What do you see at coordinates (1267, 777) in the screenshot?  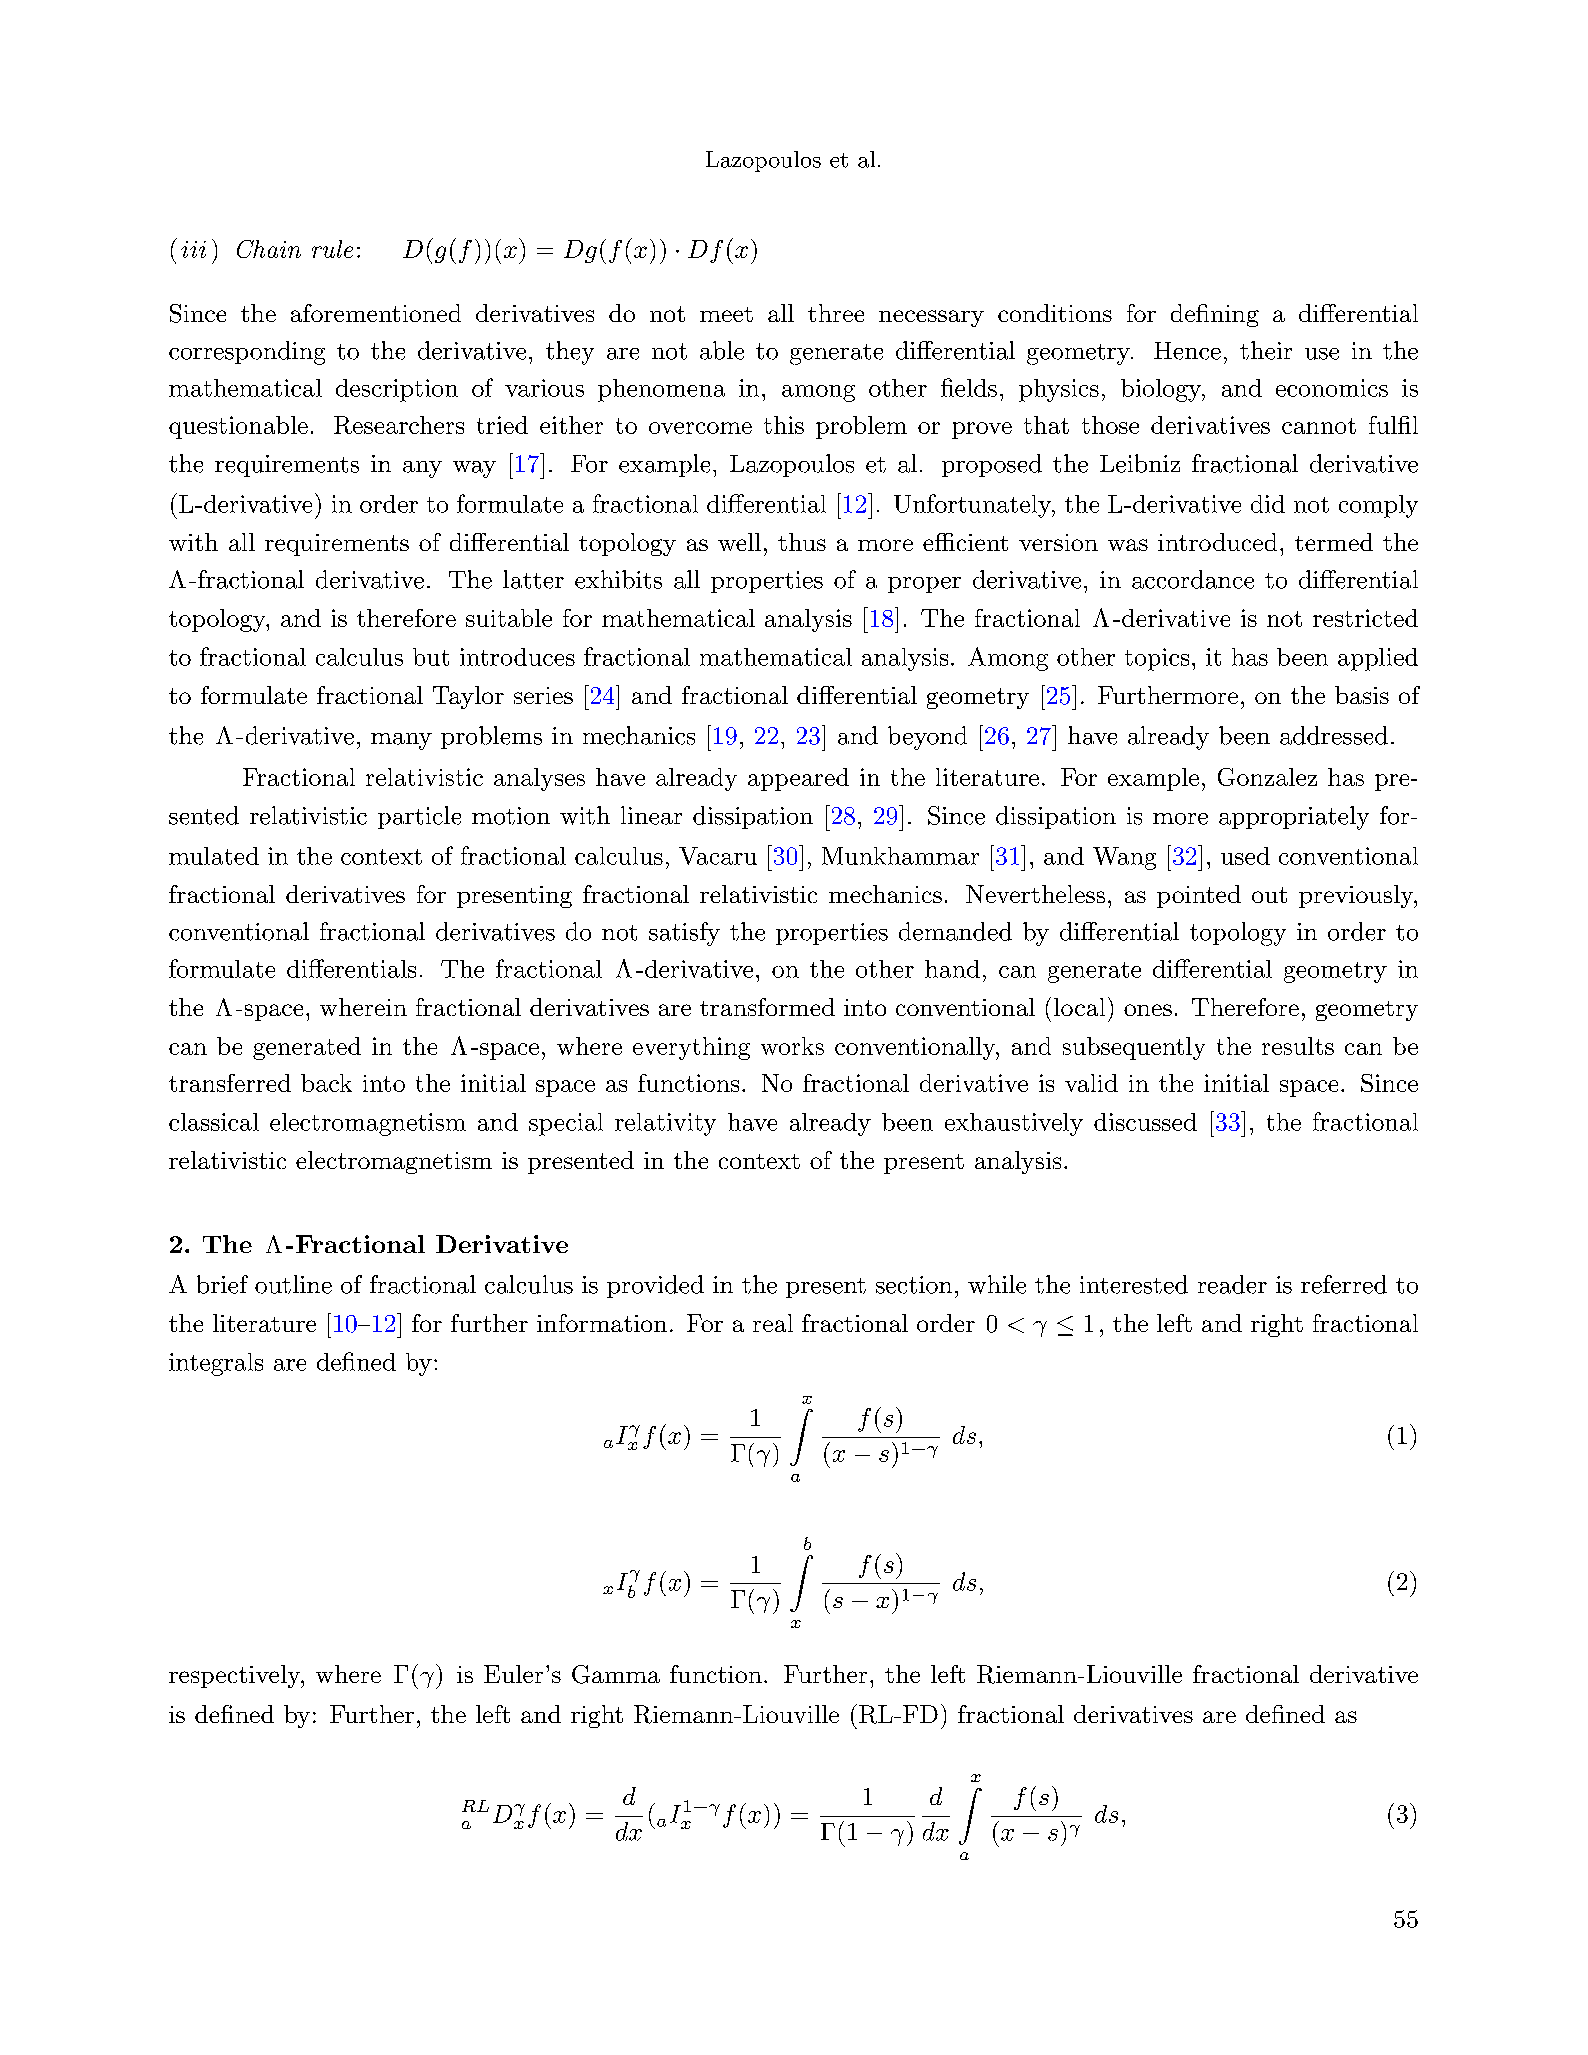 I see `Gonzalez` at bounding box center [1267, 777].
